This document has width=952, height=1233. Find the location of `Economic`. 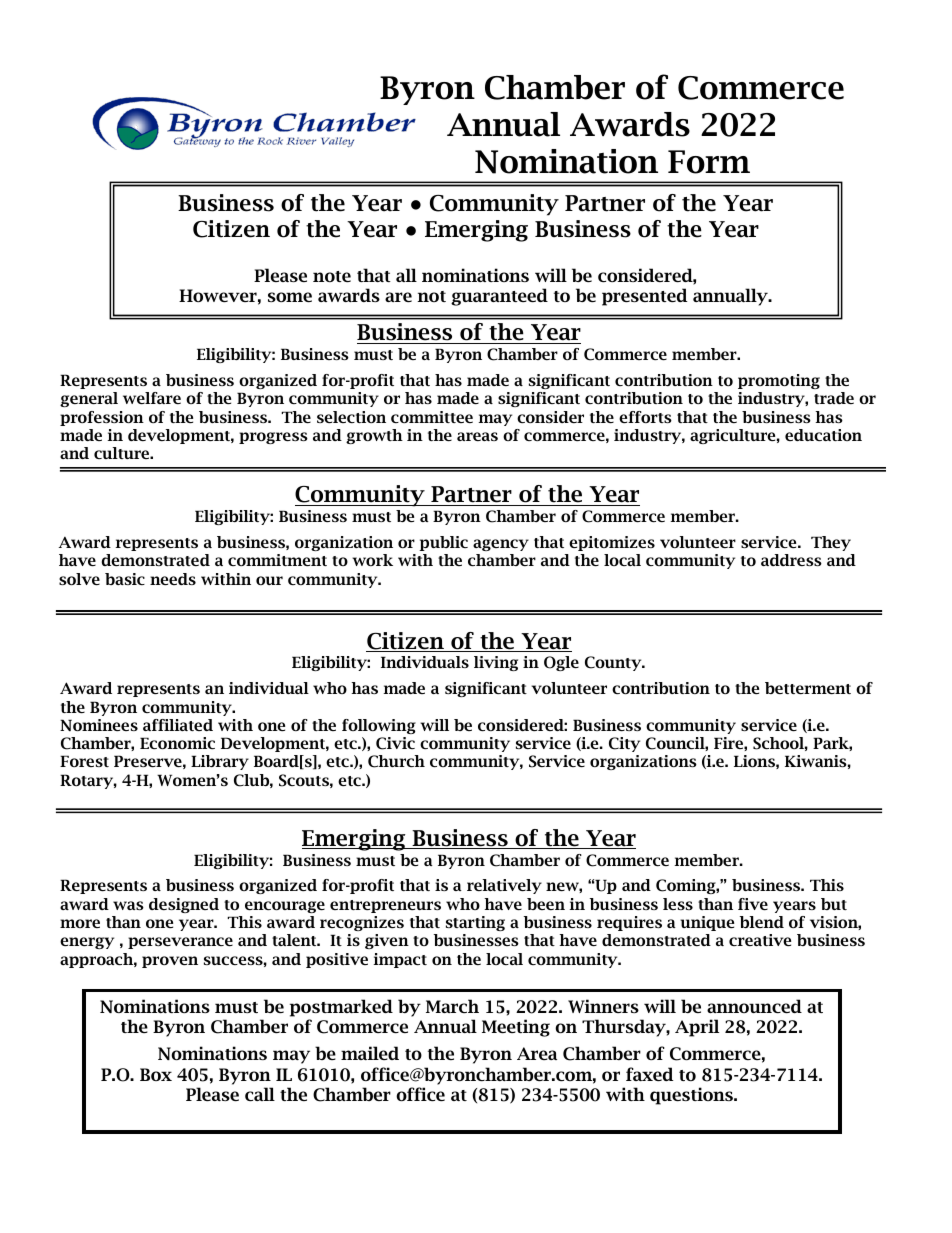

Economic is located at coordinates (177, 743).
